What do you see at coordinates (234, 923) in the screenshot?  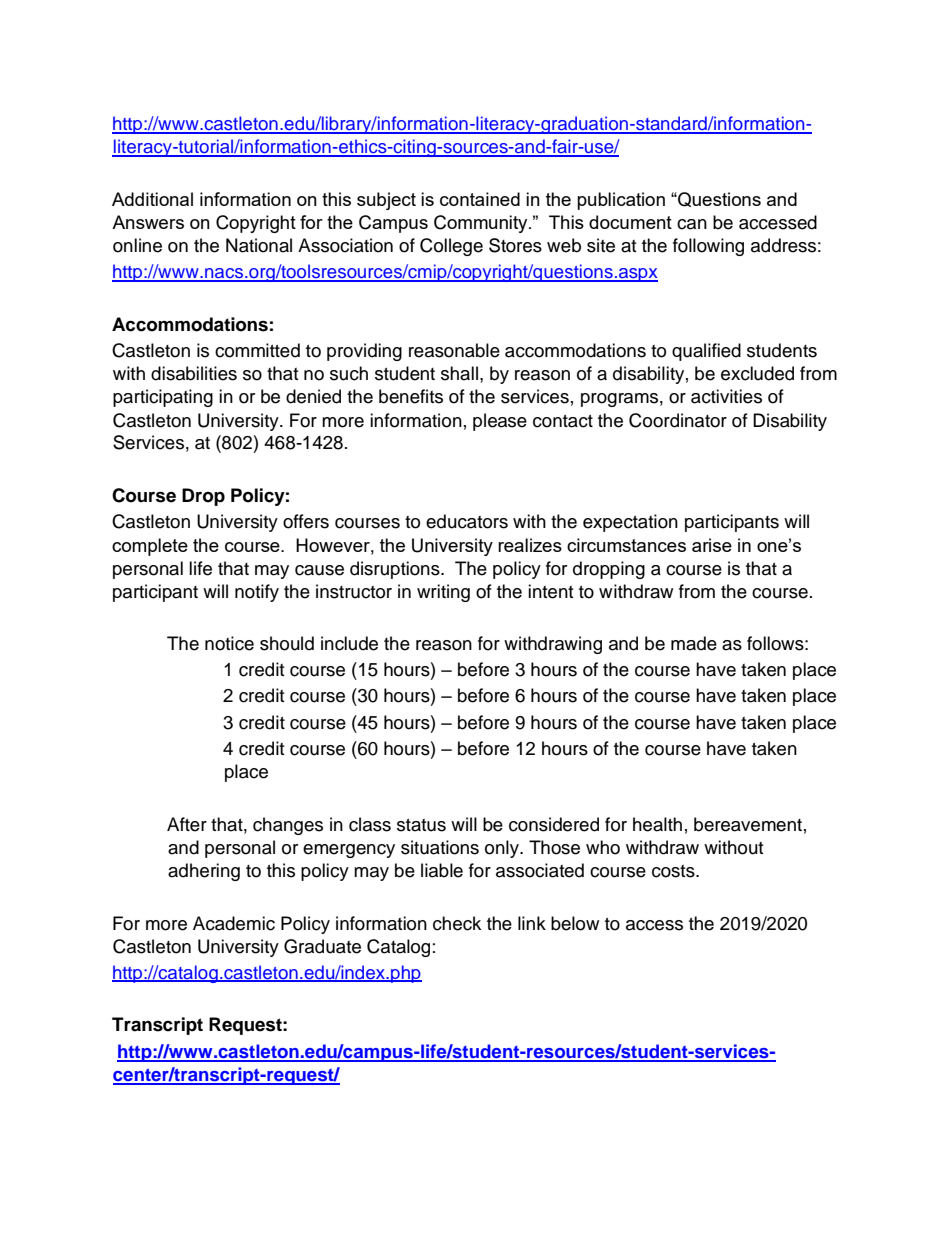 I see `Academic` at bounding box center [234, 923].
